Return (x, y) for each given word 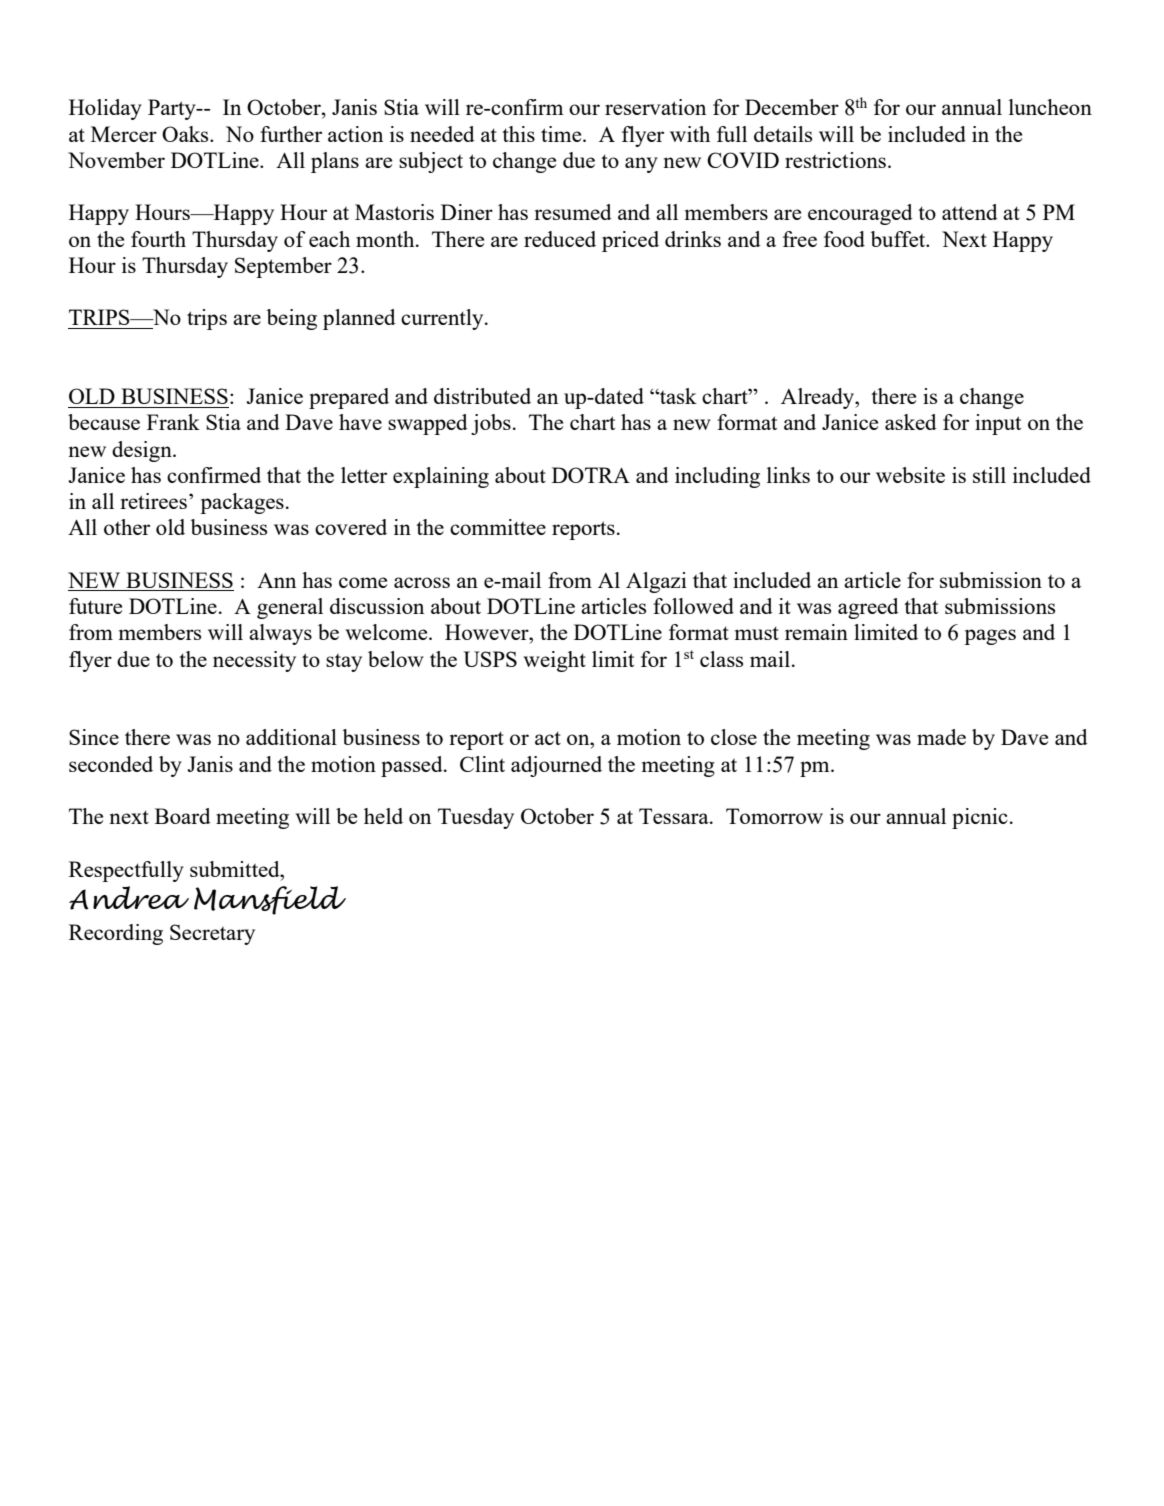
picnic (980, 818)
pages (990, 637)
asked (911, 422)
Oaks (186, 134)
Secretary (212, 934)
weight (554, 661)
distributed (482, 396)
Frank (173, 422)
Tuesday (476, 818)
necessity (254, 661)
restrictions (835, 160)
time (562, 134)
